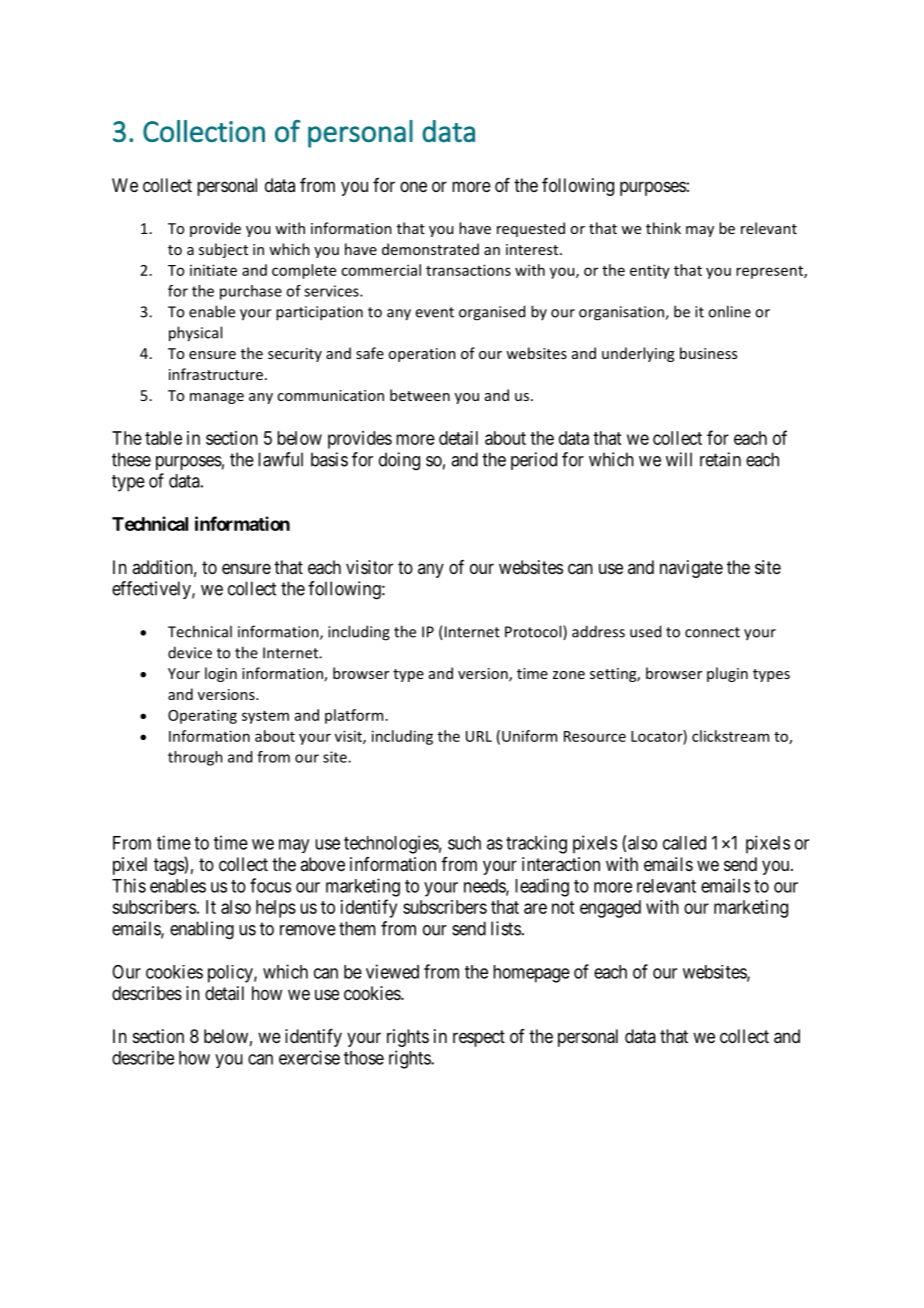  What do you see at coordinates (309, 1057) in the page?
I see `exercise` at bounding box center [309, 1057].
